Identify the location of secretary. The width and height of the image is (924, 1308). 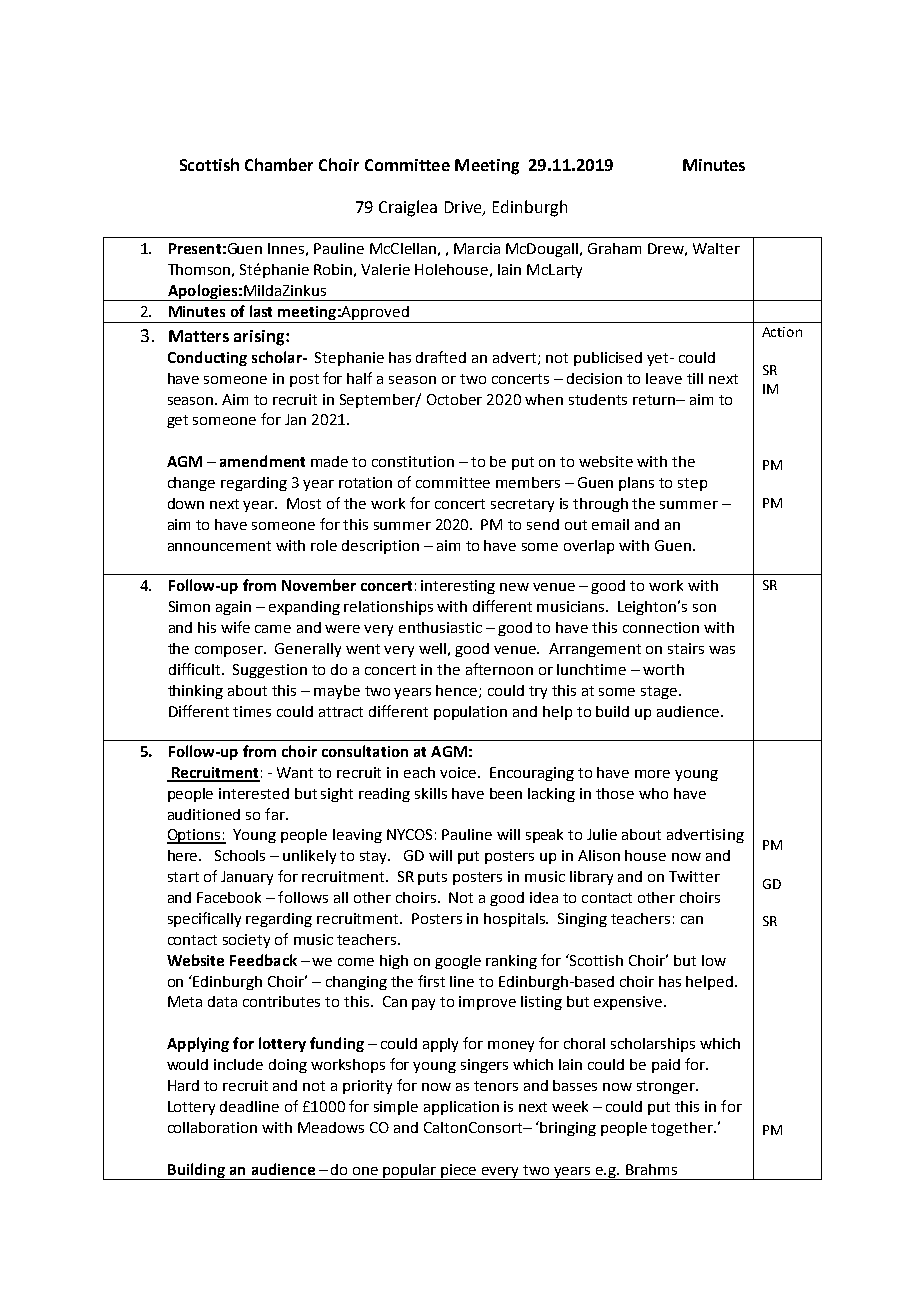
(522, 505).
